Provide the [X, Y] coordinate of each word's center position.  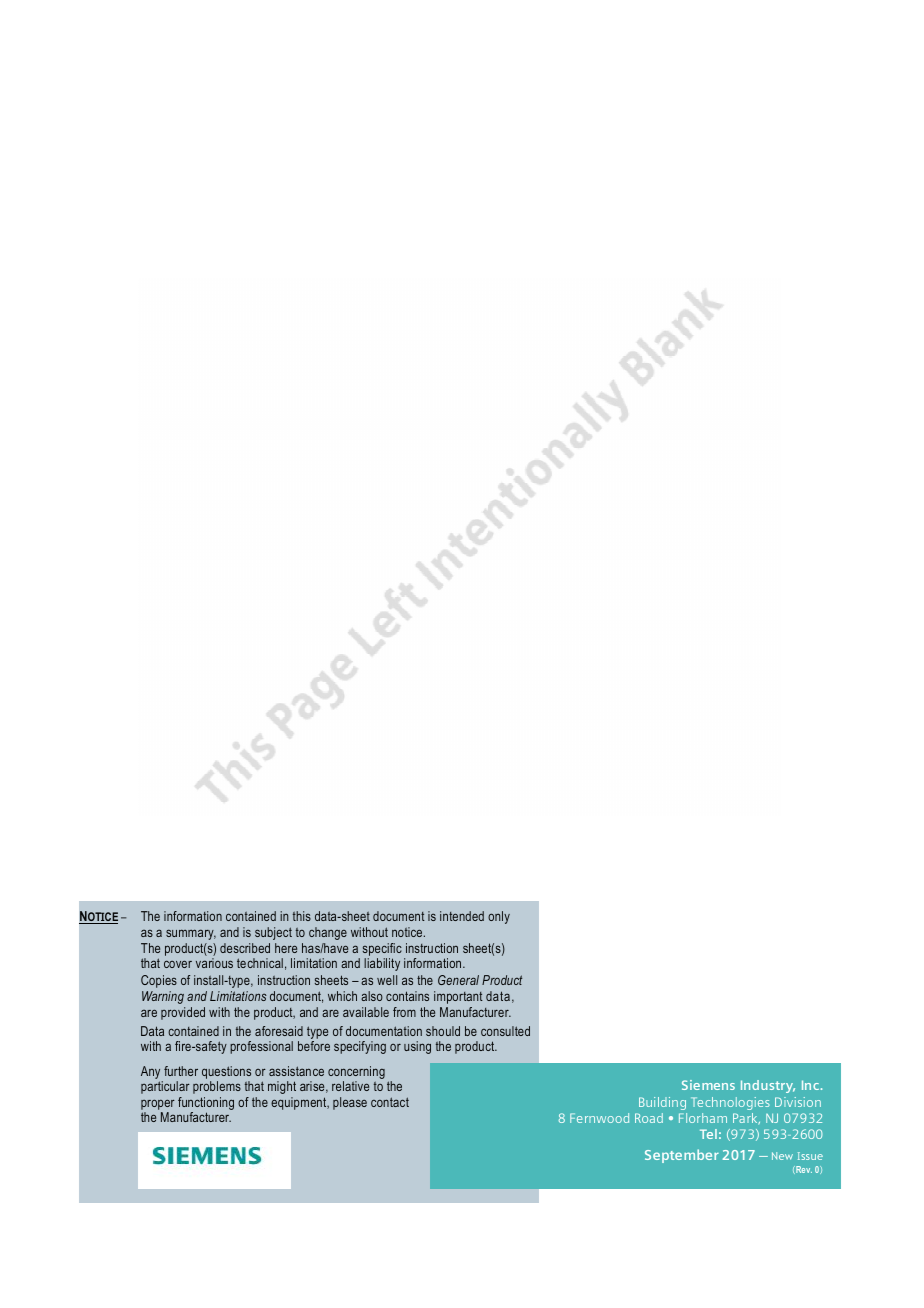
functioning [206, 1103]
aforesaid [279, 1031]
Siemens [708, 1085]
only [499, 917]
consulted [505, 1031]
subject [273, 933]
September [682, 1156]
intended [462, 916]
